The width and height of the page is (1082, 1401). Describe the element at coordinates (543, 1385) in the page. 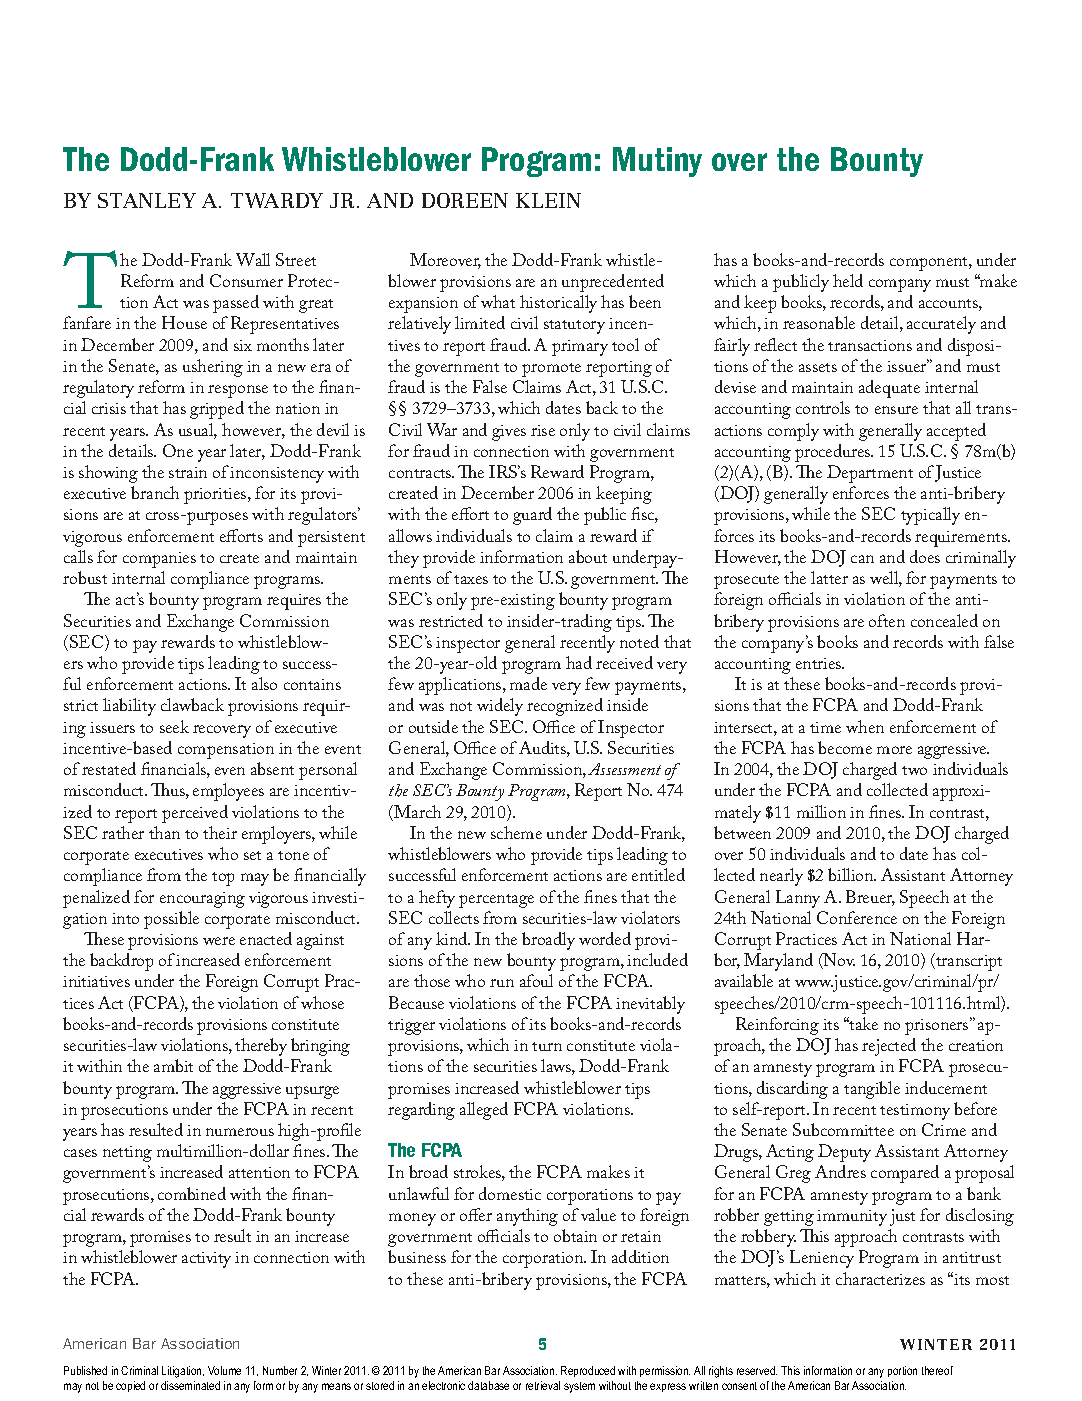

I see `retrieval` at that location.
